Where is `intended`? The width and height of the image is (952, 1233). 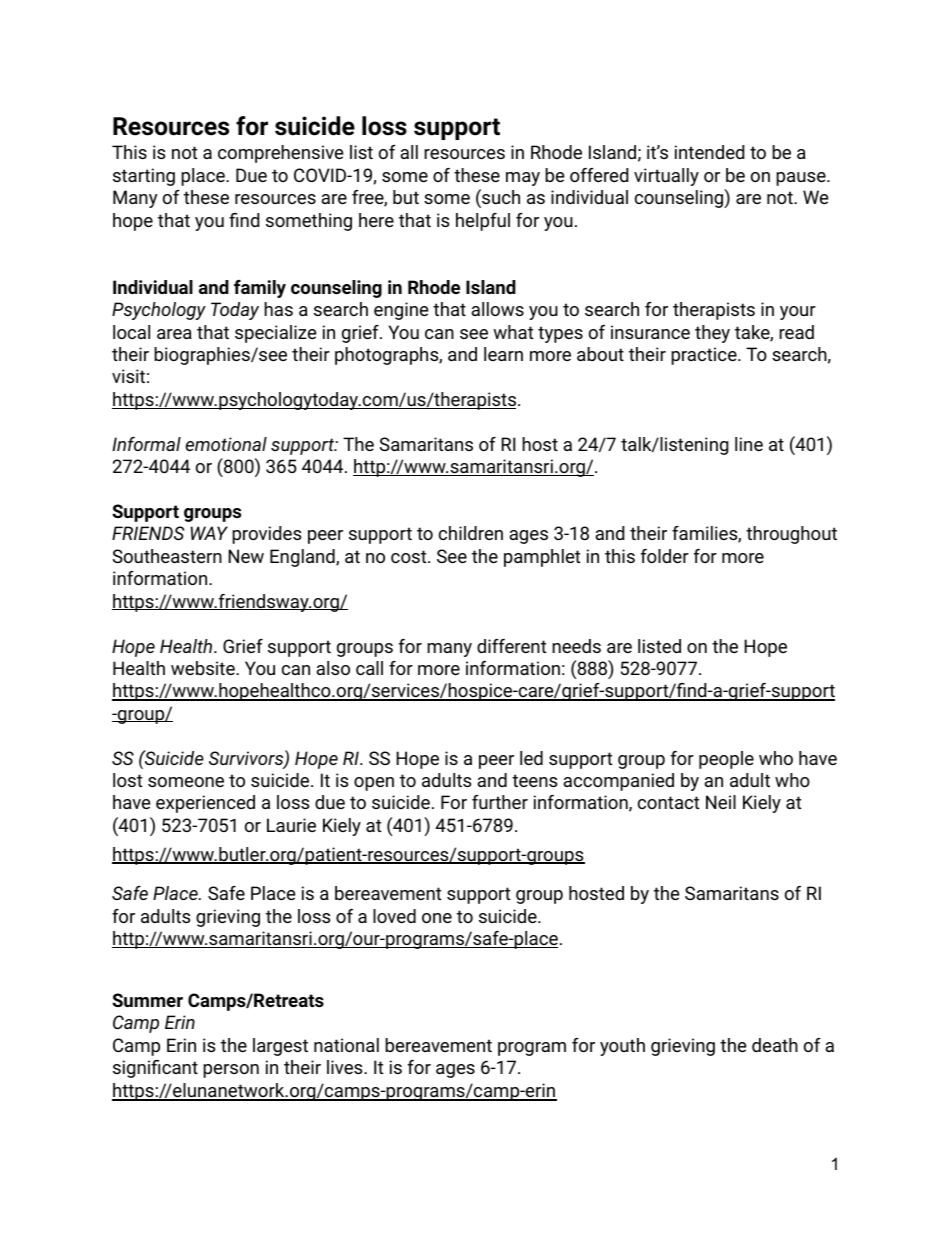
intended is located at coordinates (709, 152).
